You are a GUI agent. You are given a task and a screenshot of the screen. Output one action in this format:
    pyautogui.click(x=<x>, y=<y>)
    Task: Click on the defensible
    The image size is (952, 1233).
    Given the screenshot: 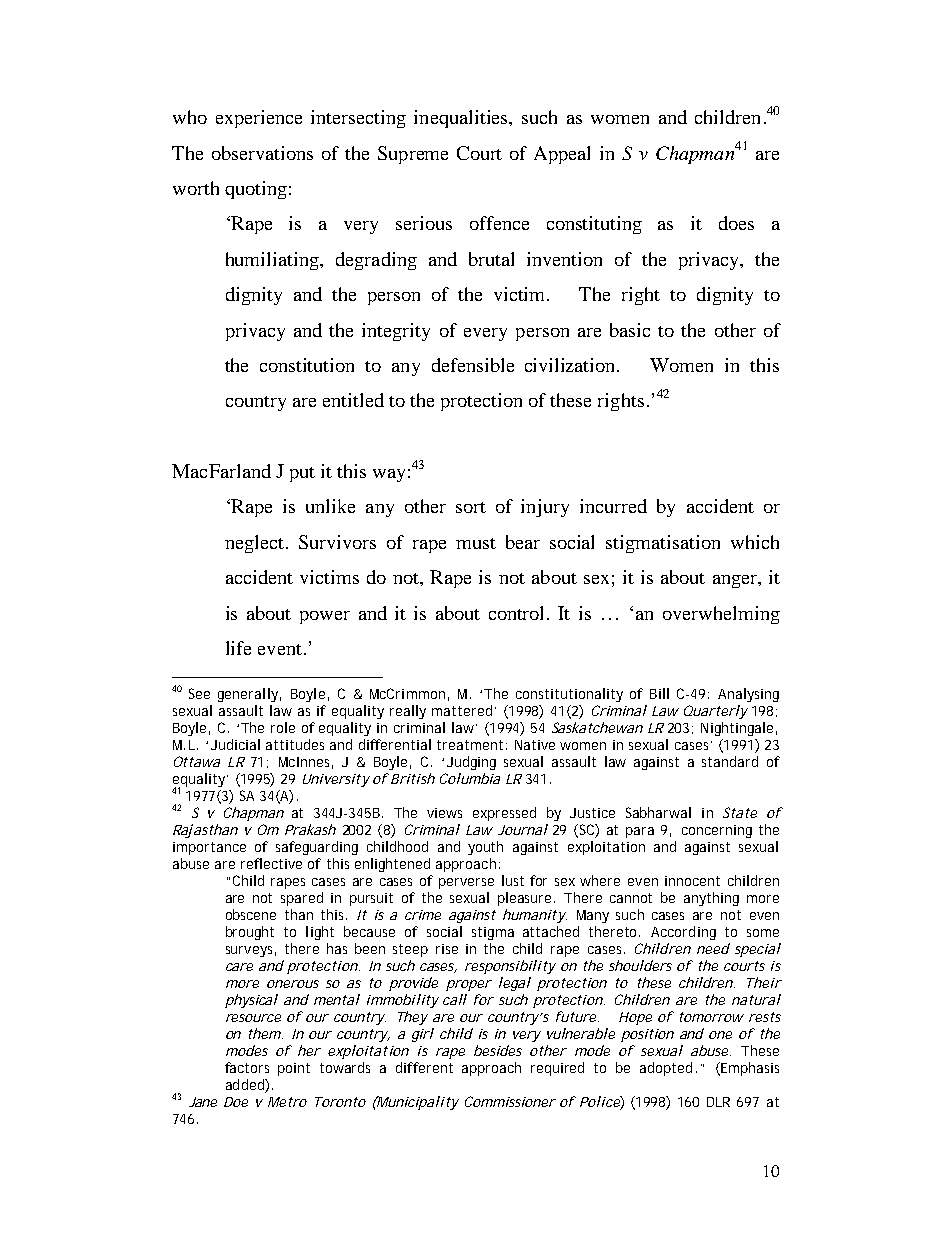 What is the action you would take?
    pyautogui.click(x=473, y=365)
